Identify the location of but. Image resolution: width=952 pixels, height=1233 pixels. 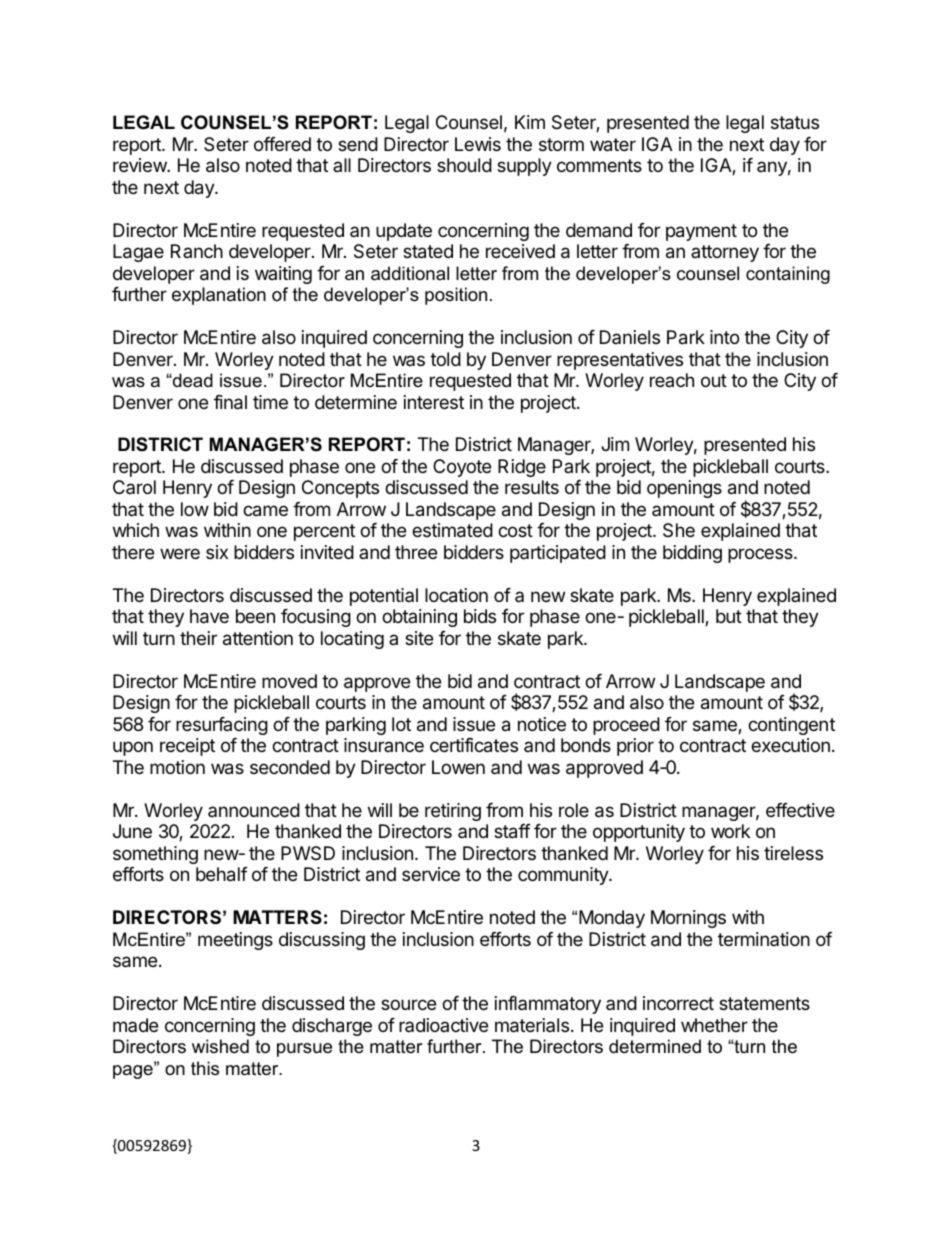
(729, 616).
